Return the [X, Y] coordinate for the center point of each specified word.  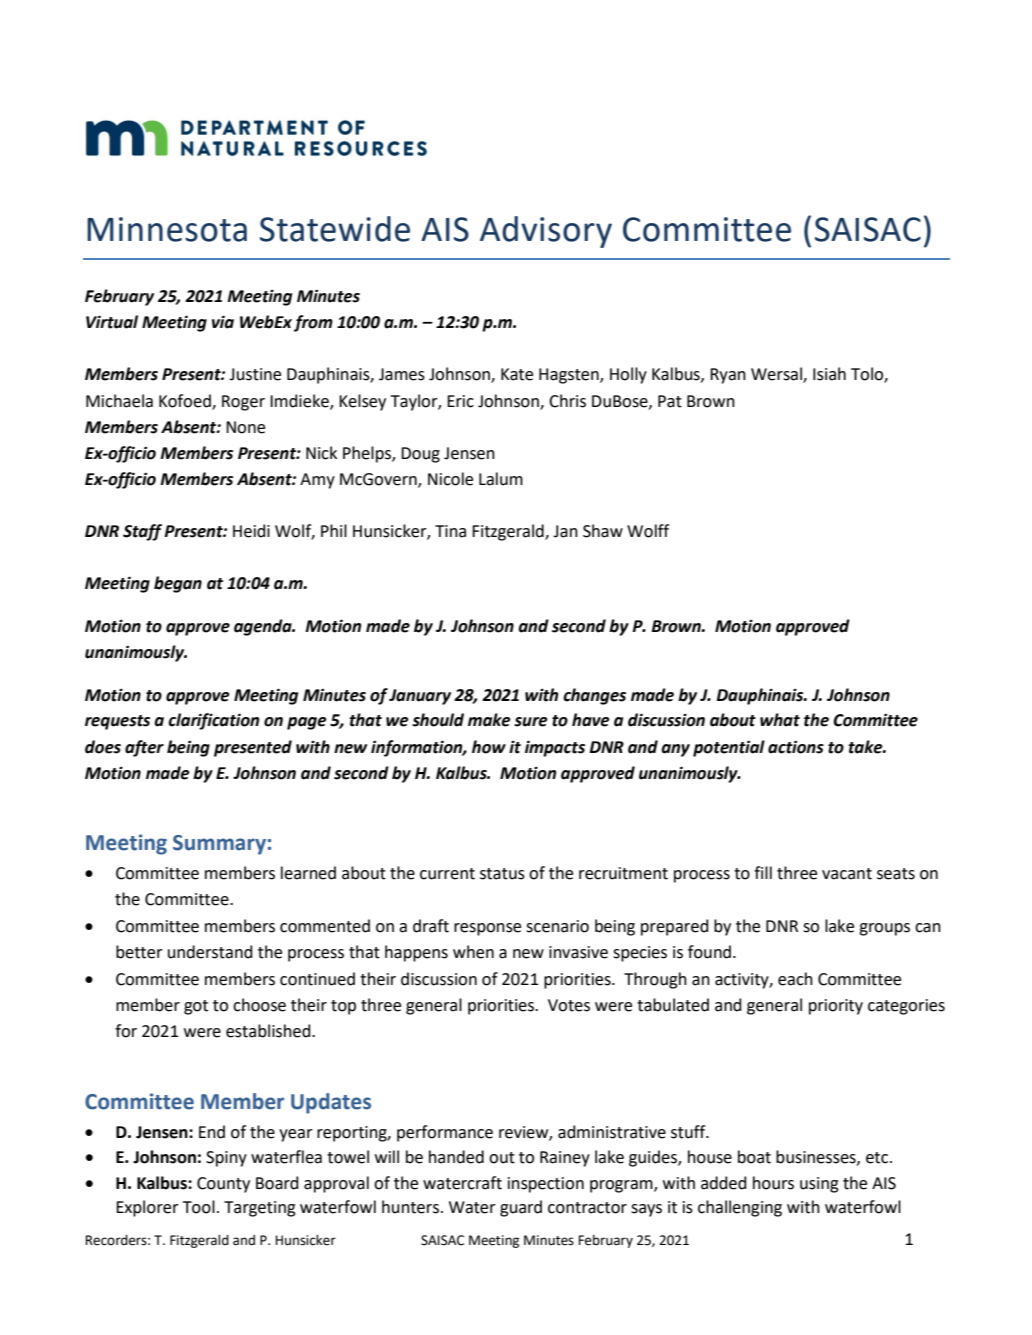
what [780, 720]
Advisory [546, 232]
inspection [546, 1185]
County [223, 1185]
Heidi [251, 531]
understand [210, 952]
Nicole [450, 479]
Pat [670, 401]
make [489, 720]
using [819, 1185]
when [473, 952]
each [795, 979]
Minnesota [167, 229]
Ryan [728, 376]
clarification [213, 721]
